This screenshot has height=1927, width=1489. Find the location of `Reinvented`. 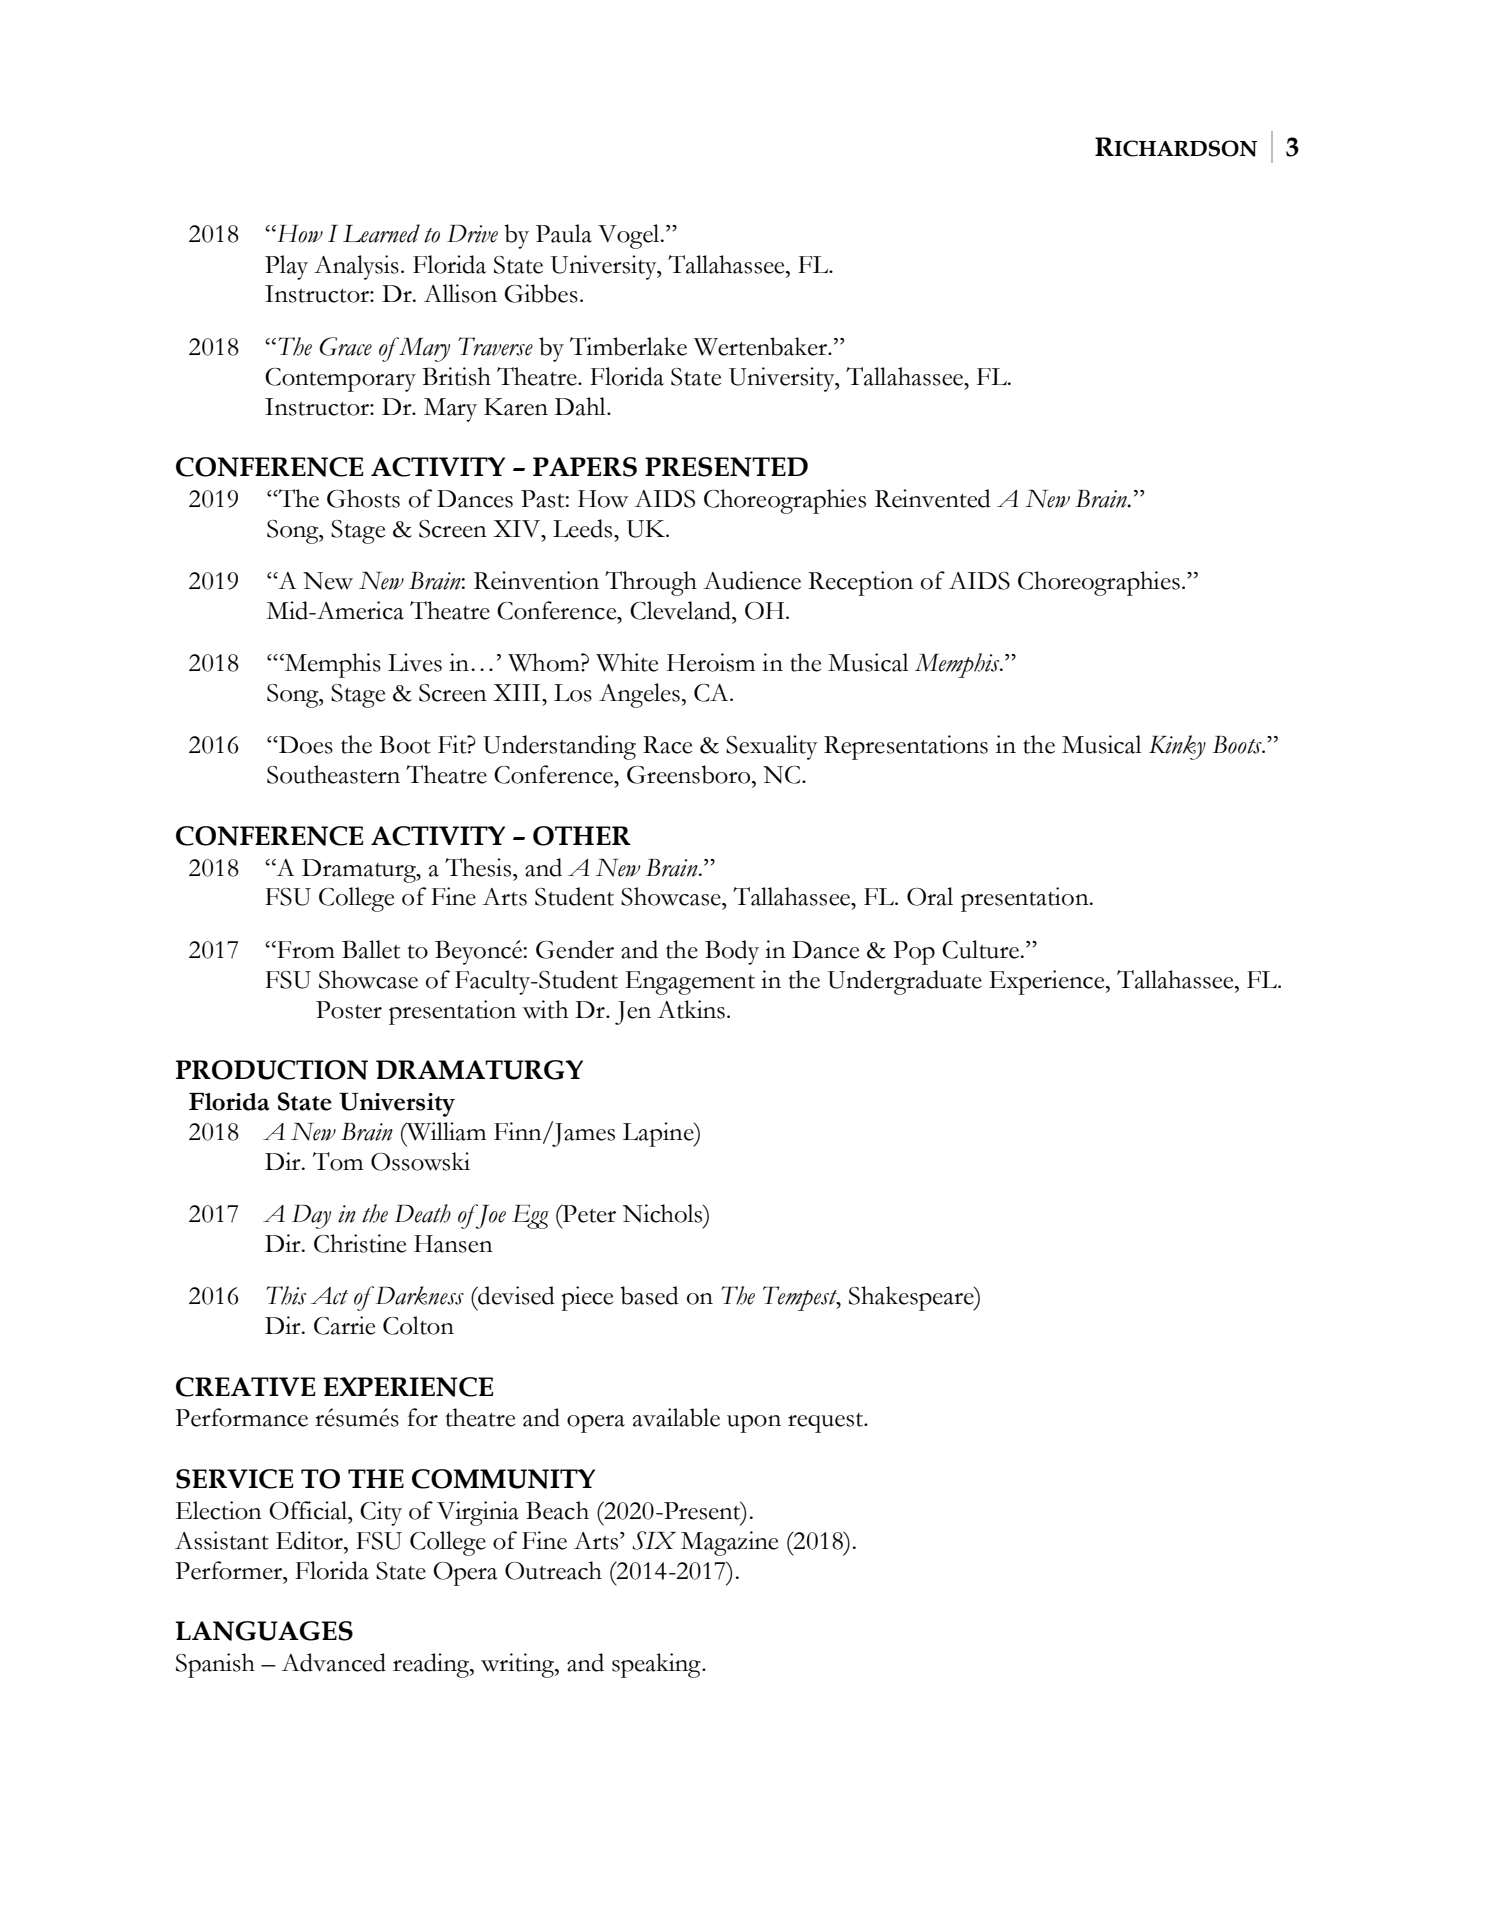

Reinvented is located at coordinates (933, 498).
